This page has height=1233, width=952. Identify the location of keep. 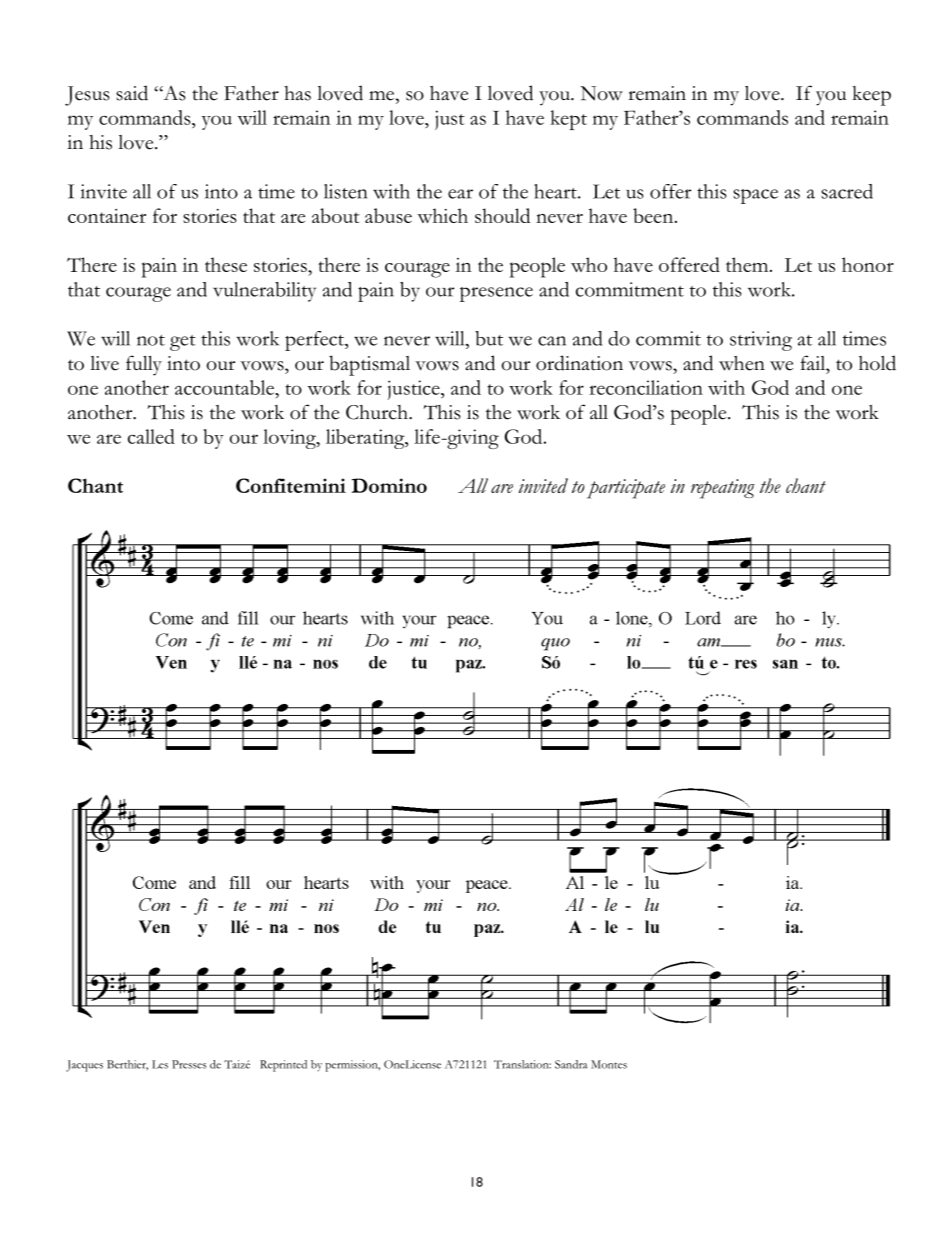
(872, 96).
